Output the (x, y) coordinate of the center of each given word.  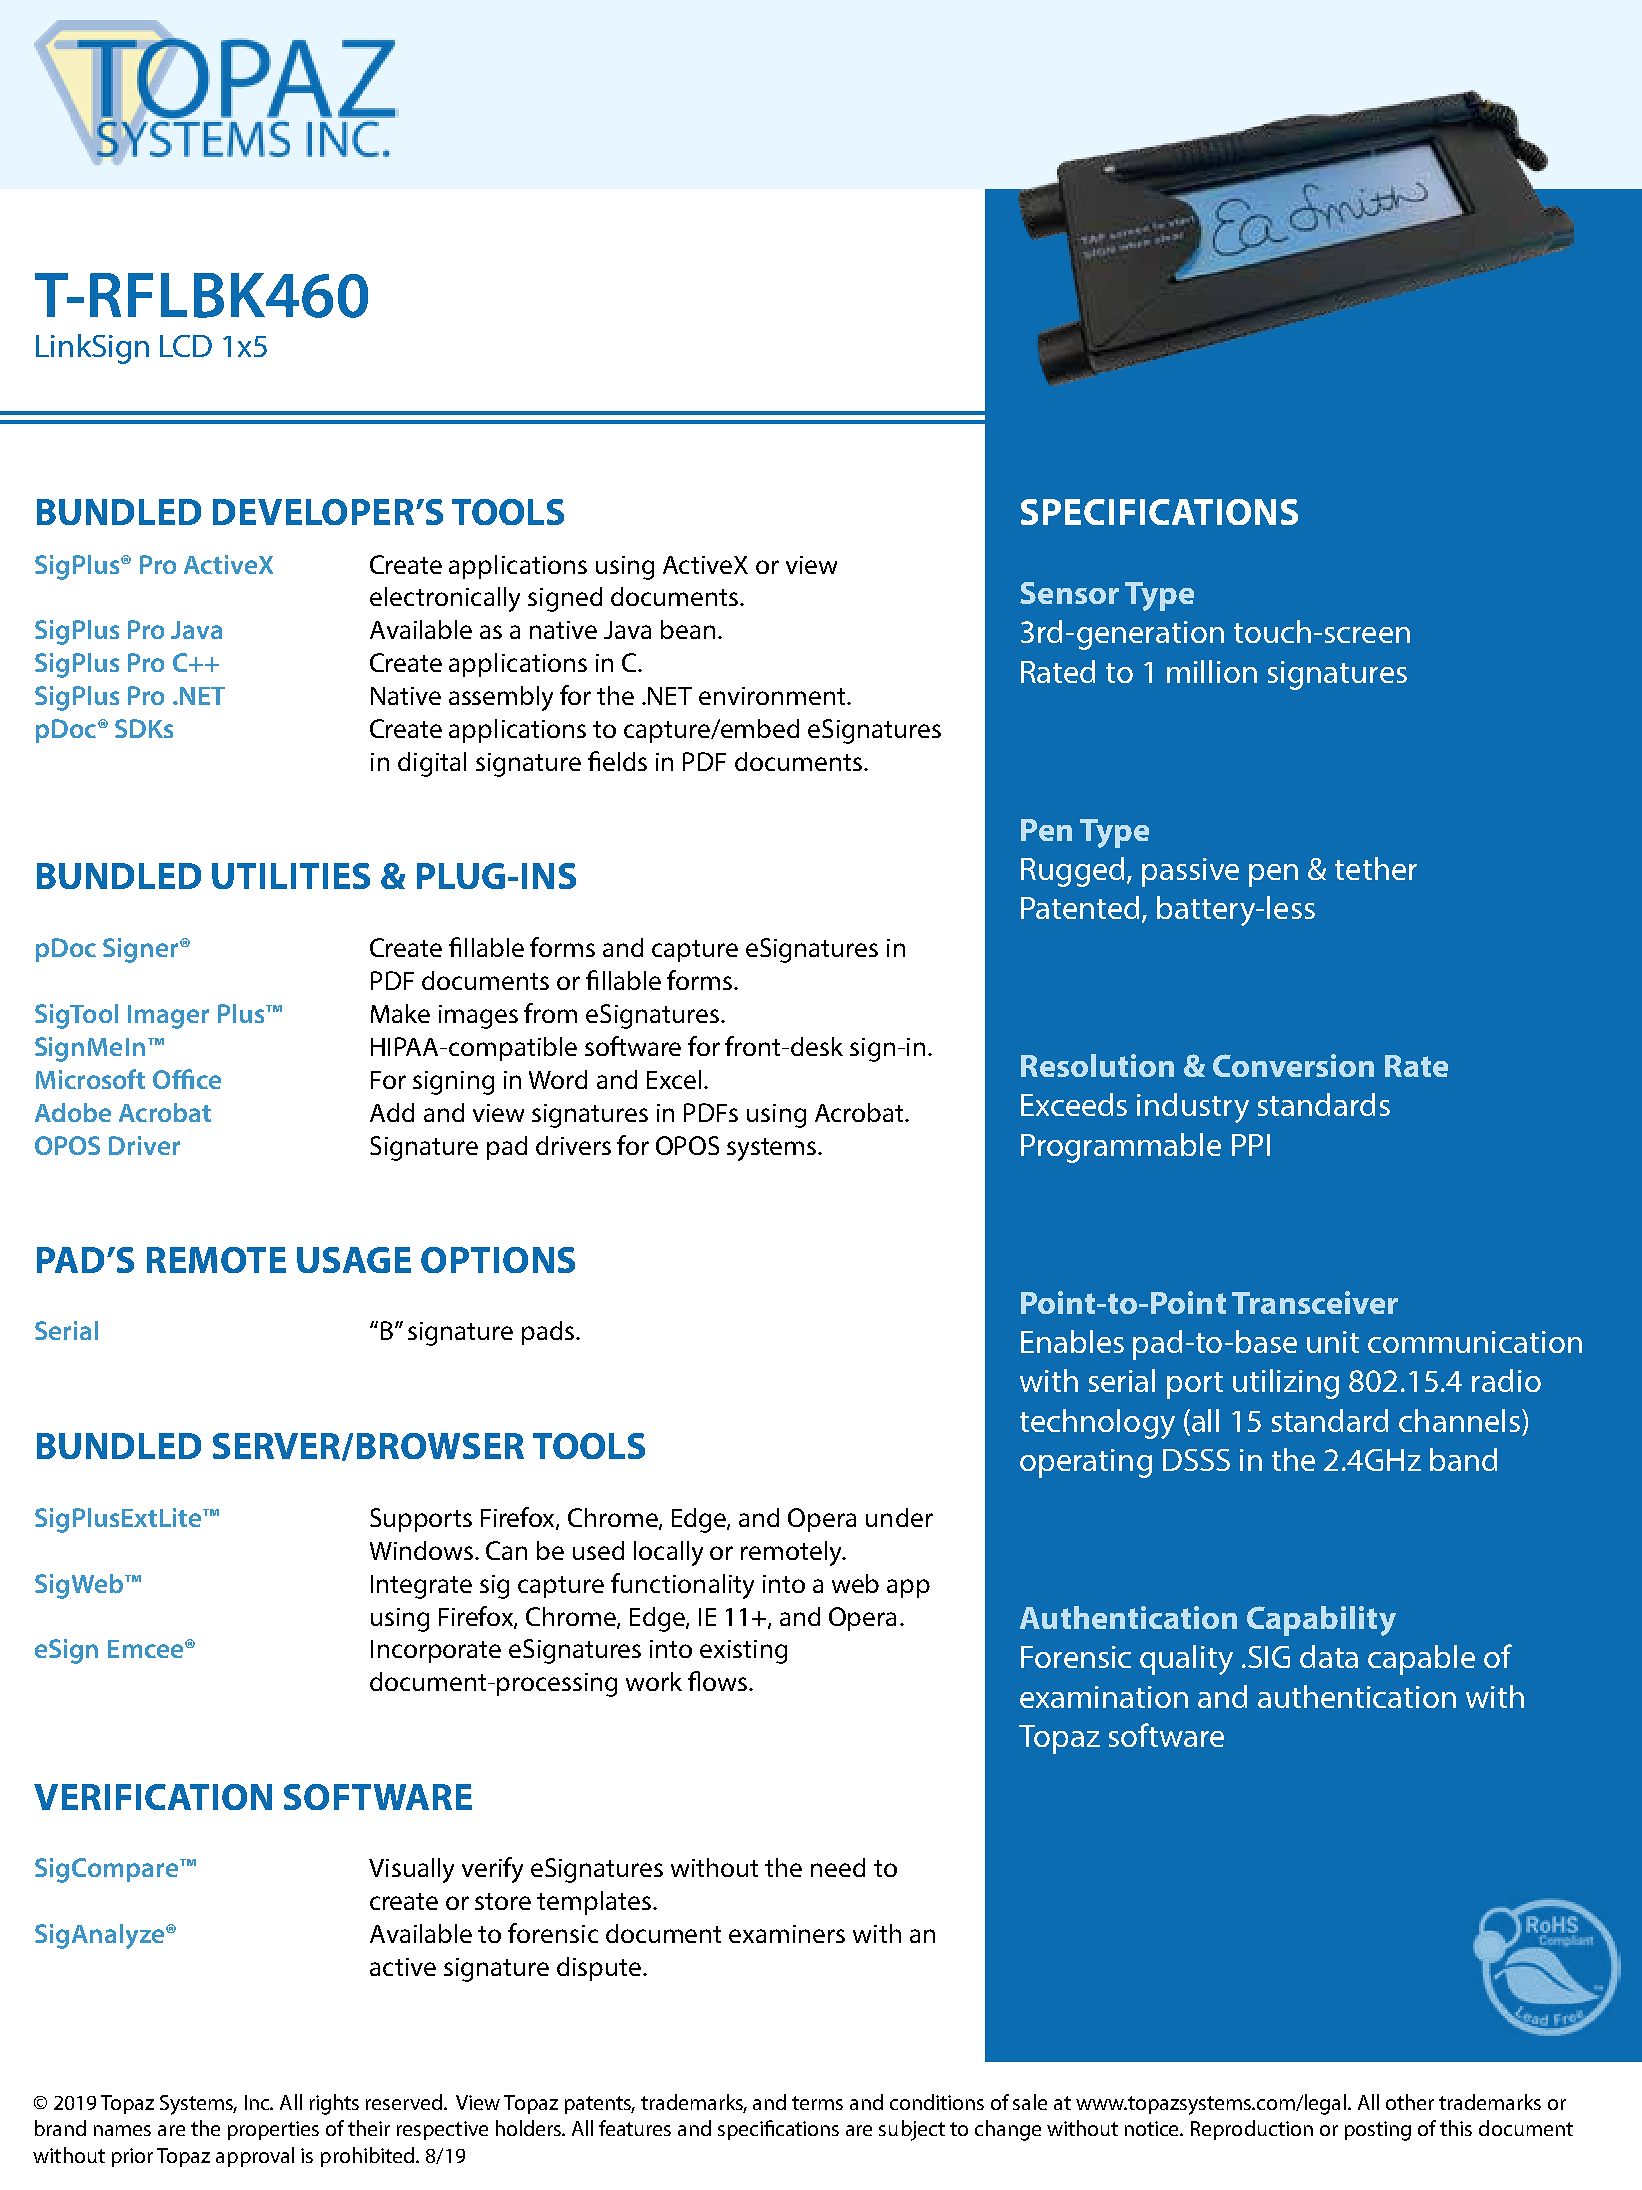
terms (817, 2103)
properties (273, 2130)
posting (1378, 2131)
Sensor (1069, 593)
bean (688, 629)
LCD (186, 346)
